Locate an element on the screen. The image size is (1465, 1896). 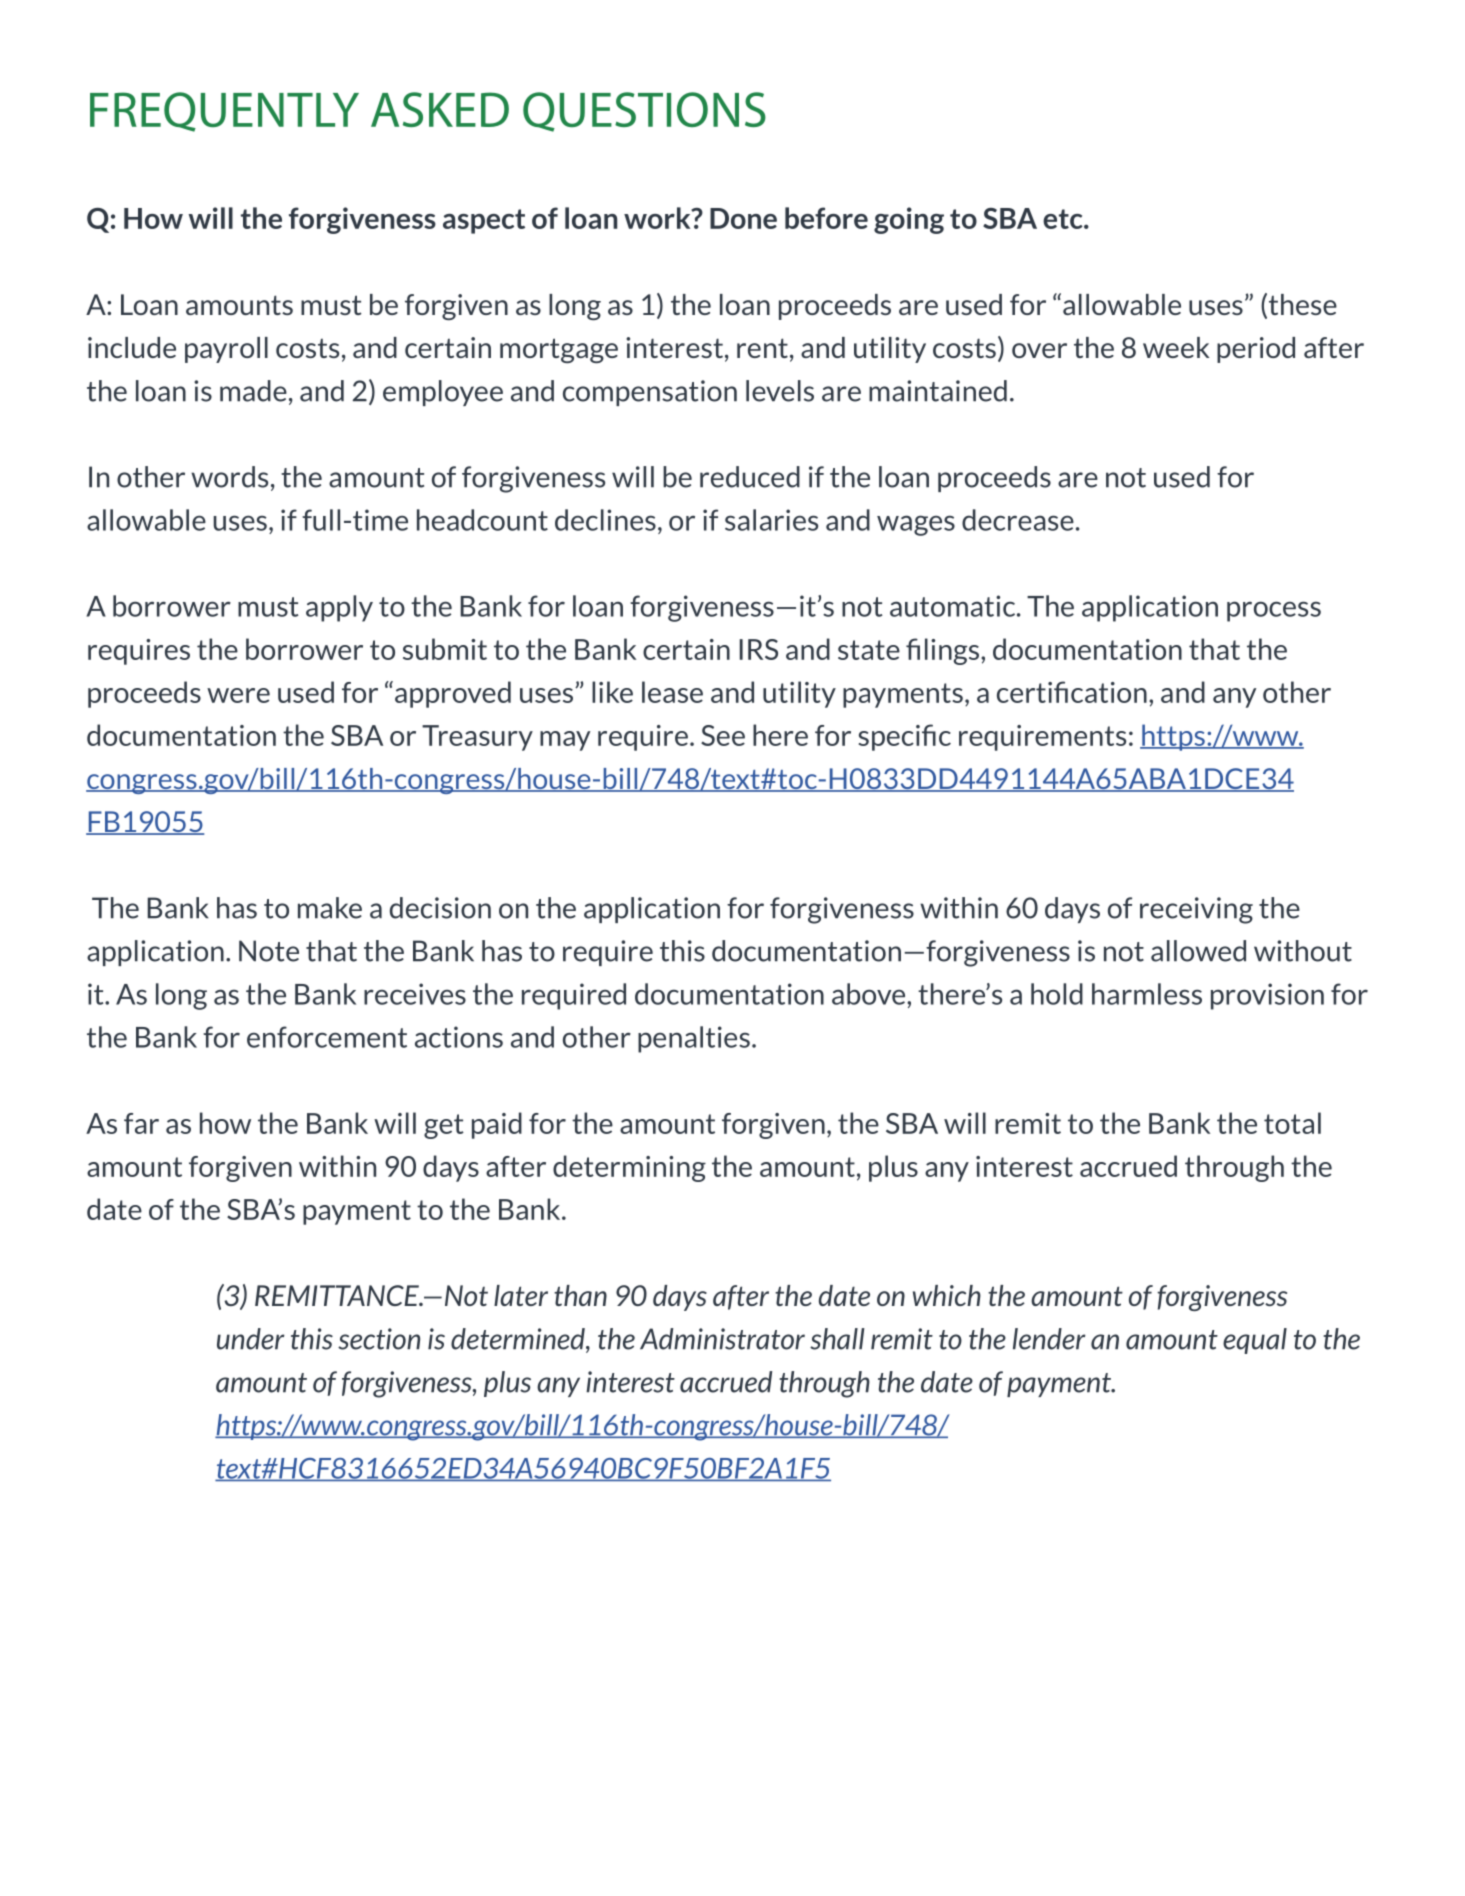
etc is located at coordinates (1064, 219).
